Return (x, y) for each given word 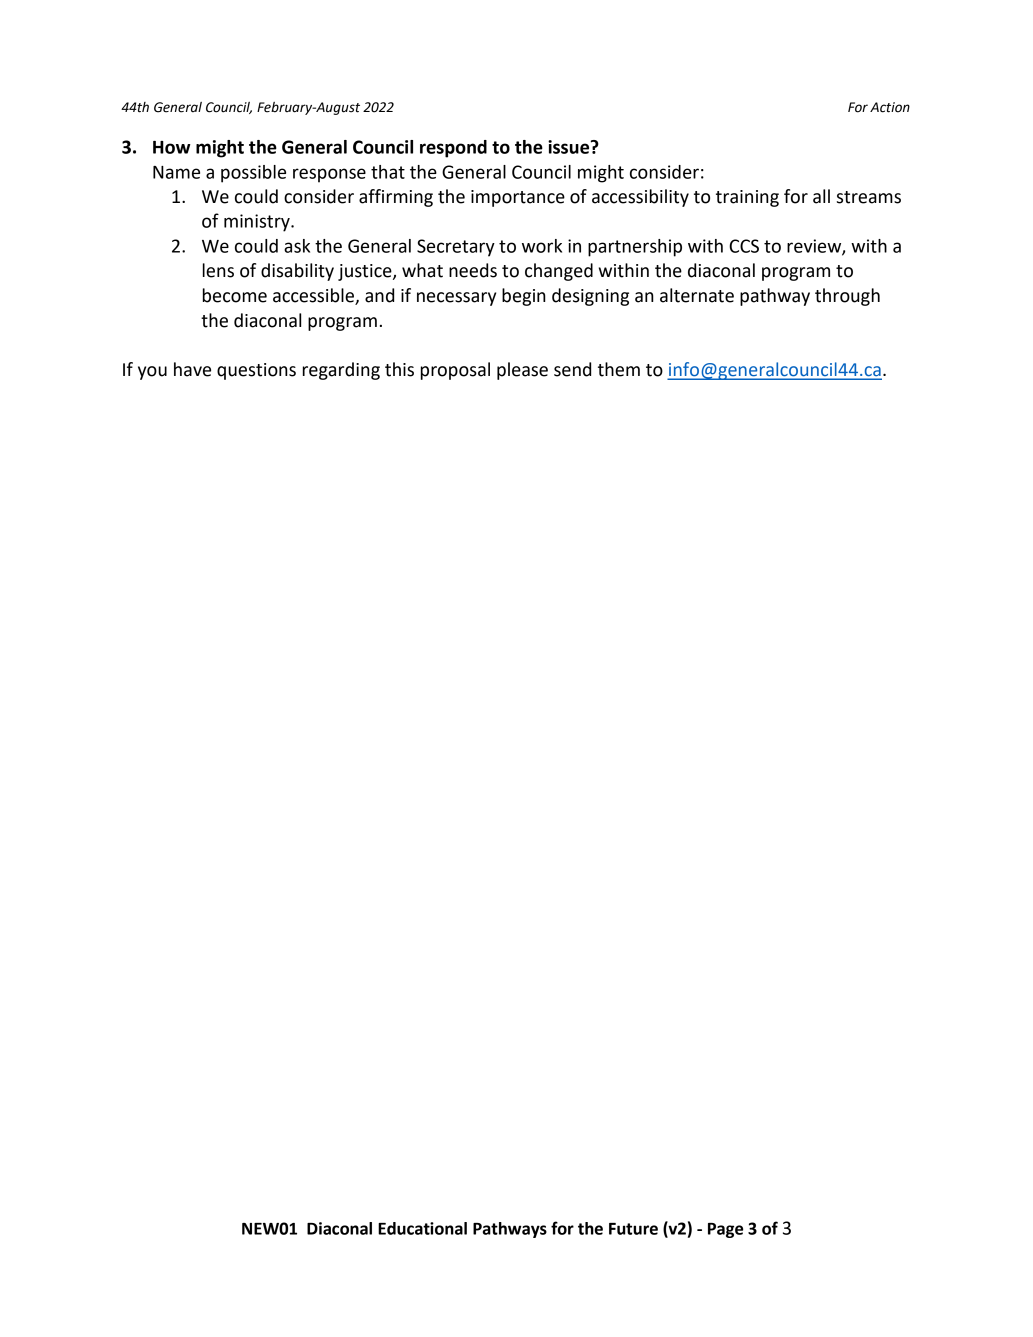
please (522, 371)
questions (256, 371)
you (152, 373)
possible (253, 174)
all (821, 196)
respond (453, 149)
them (619, 369)
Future (633, 1229)
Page (725, 1230)
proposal (455, 371)
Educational (422, 1228)
